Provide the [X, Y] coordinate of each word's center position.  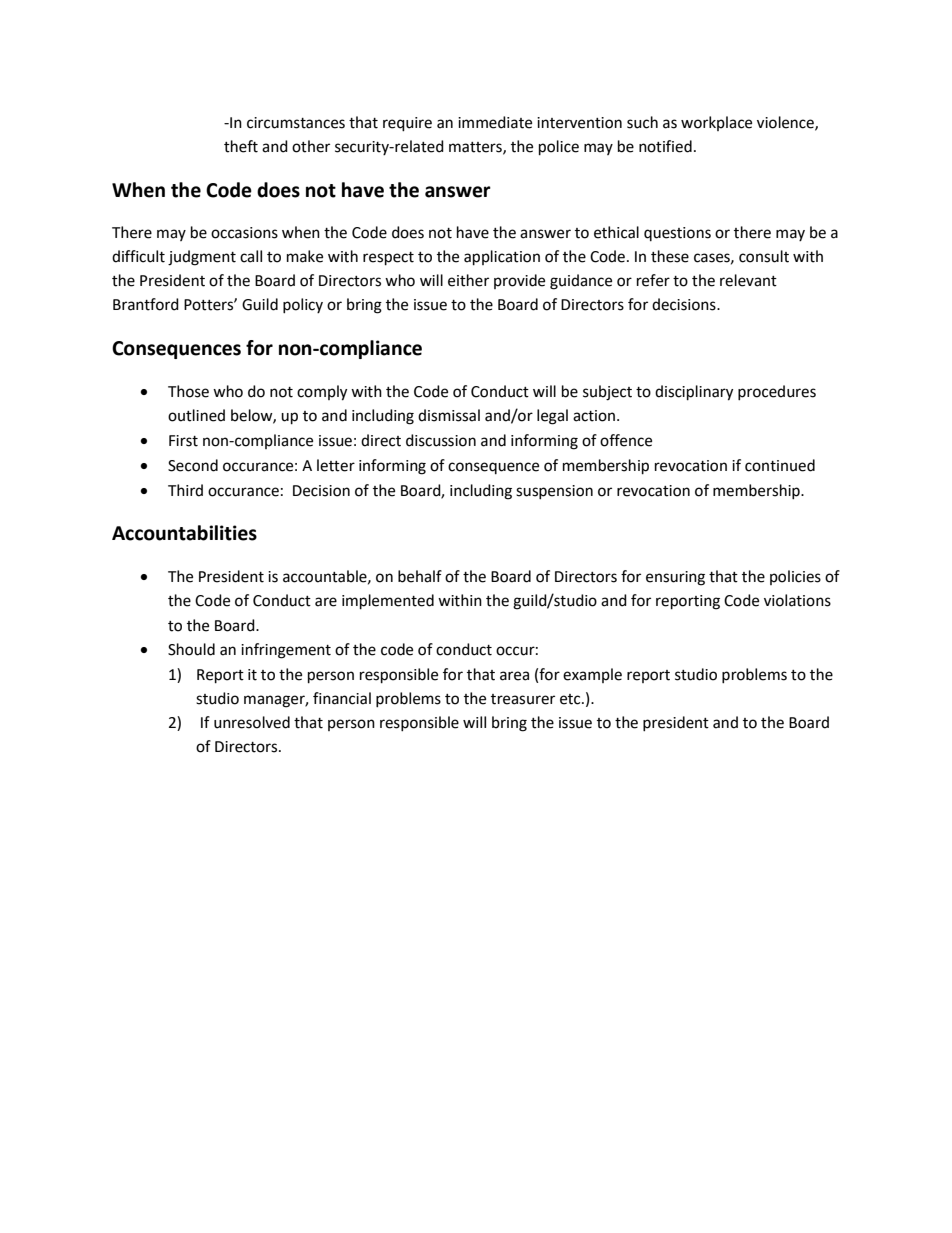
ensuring [675, 578]
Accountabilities [184, 533]
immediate [495, 122]
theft [241, 146]
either [468, 280]
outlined [196, 415]
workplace [716, 123]
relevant [748, 280]
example [592, 675]
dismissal [449, 415]
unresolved [252, 722]
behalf [420, 576]
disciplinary [694, 393]
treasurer [523, 699]
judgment [202, 258]
